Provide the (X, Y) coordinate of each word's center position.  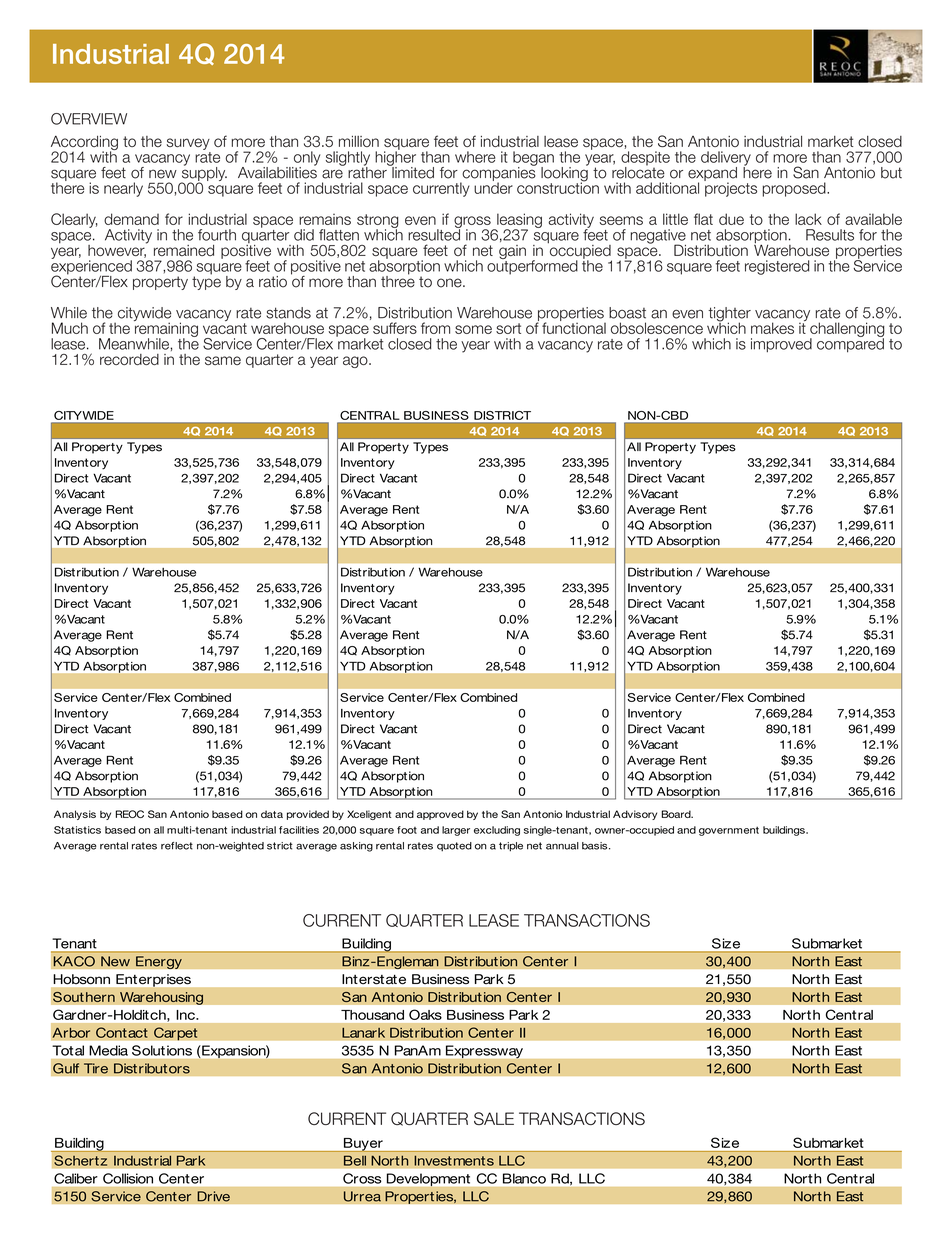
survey (188, 144)
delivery (726, 159)
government (729, 831)
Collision (128, 1178)
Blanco (524, 1178)
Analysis (75, 815)
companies (498, 173)
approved (440, 815)
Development (428, 1179)
